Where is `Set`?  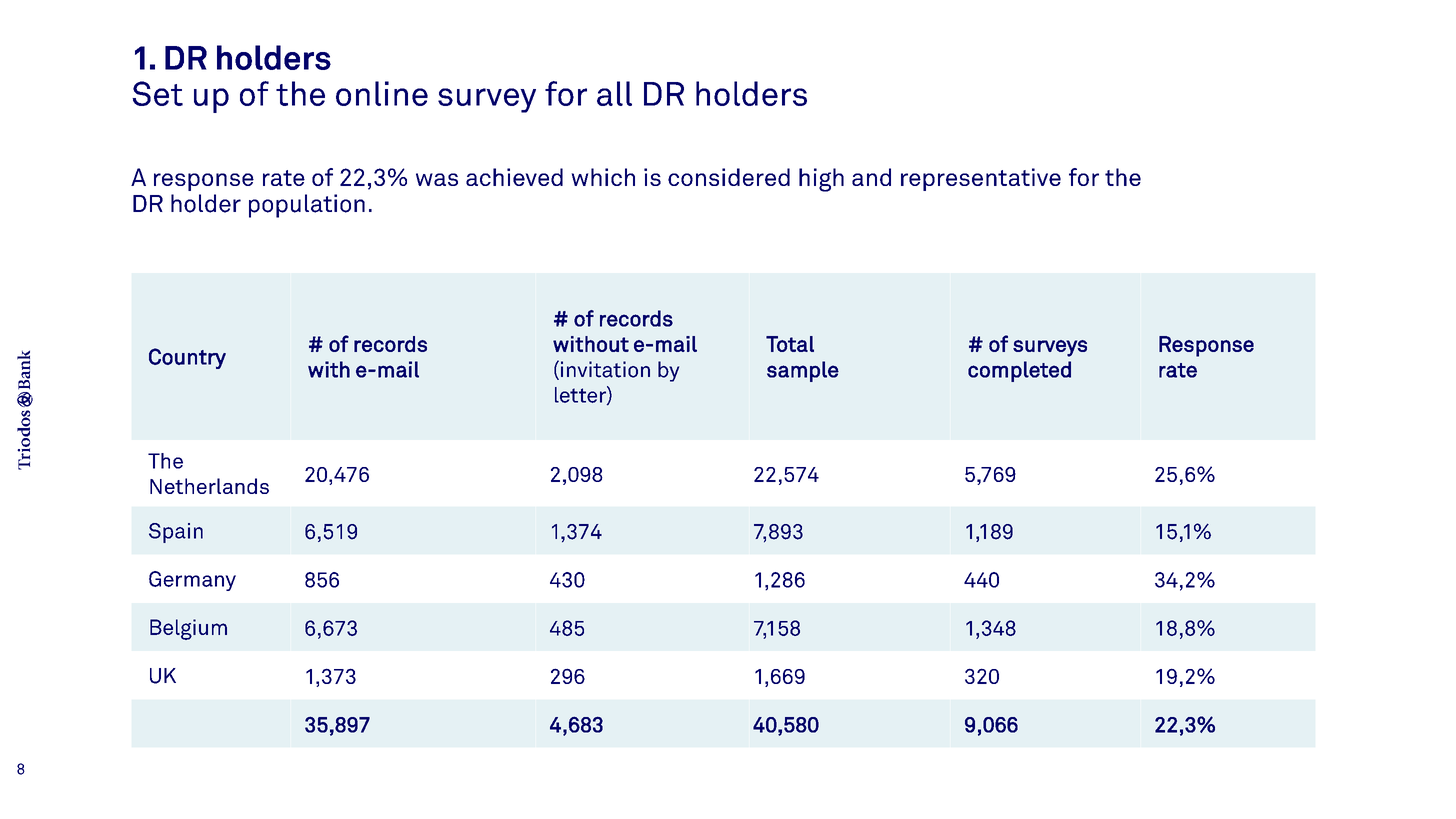 Set is located at coordinates (157, 93).
